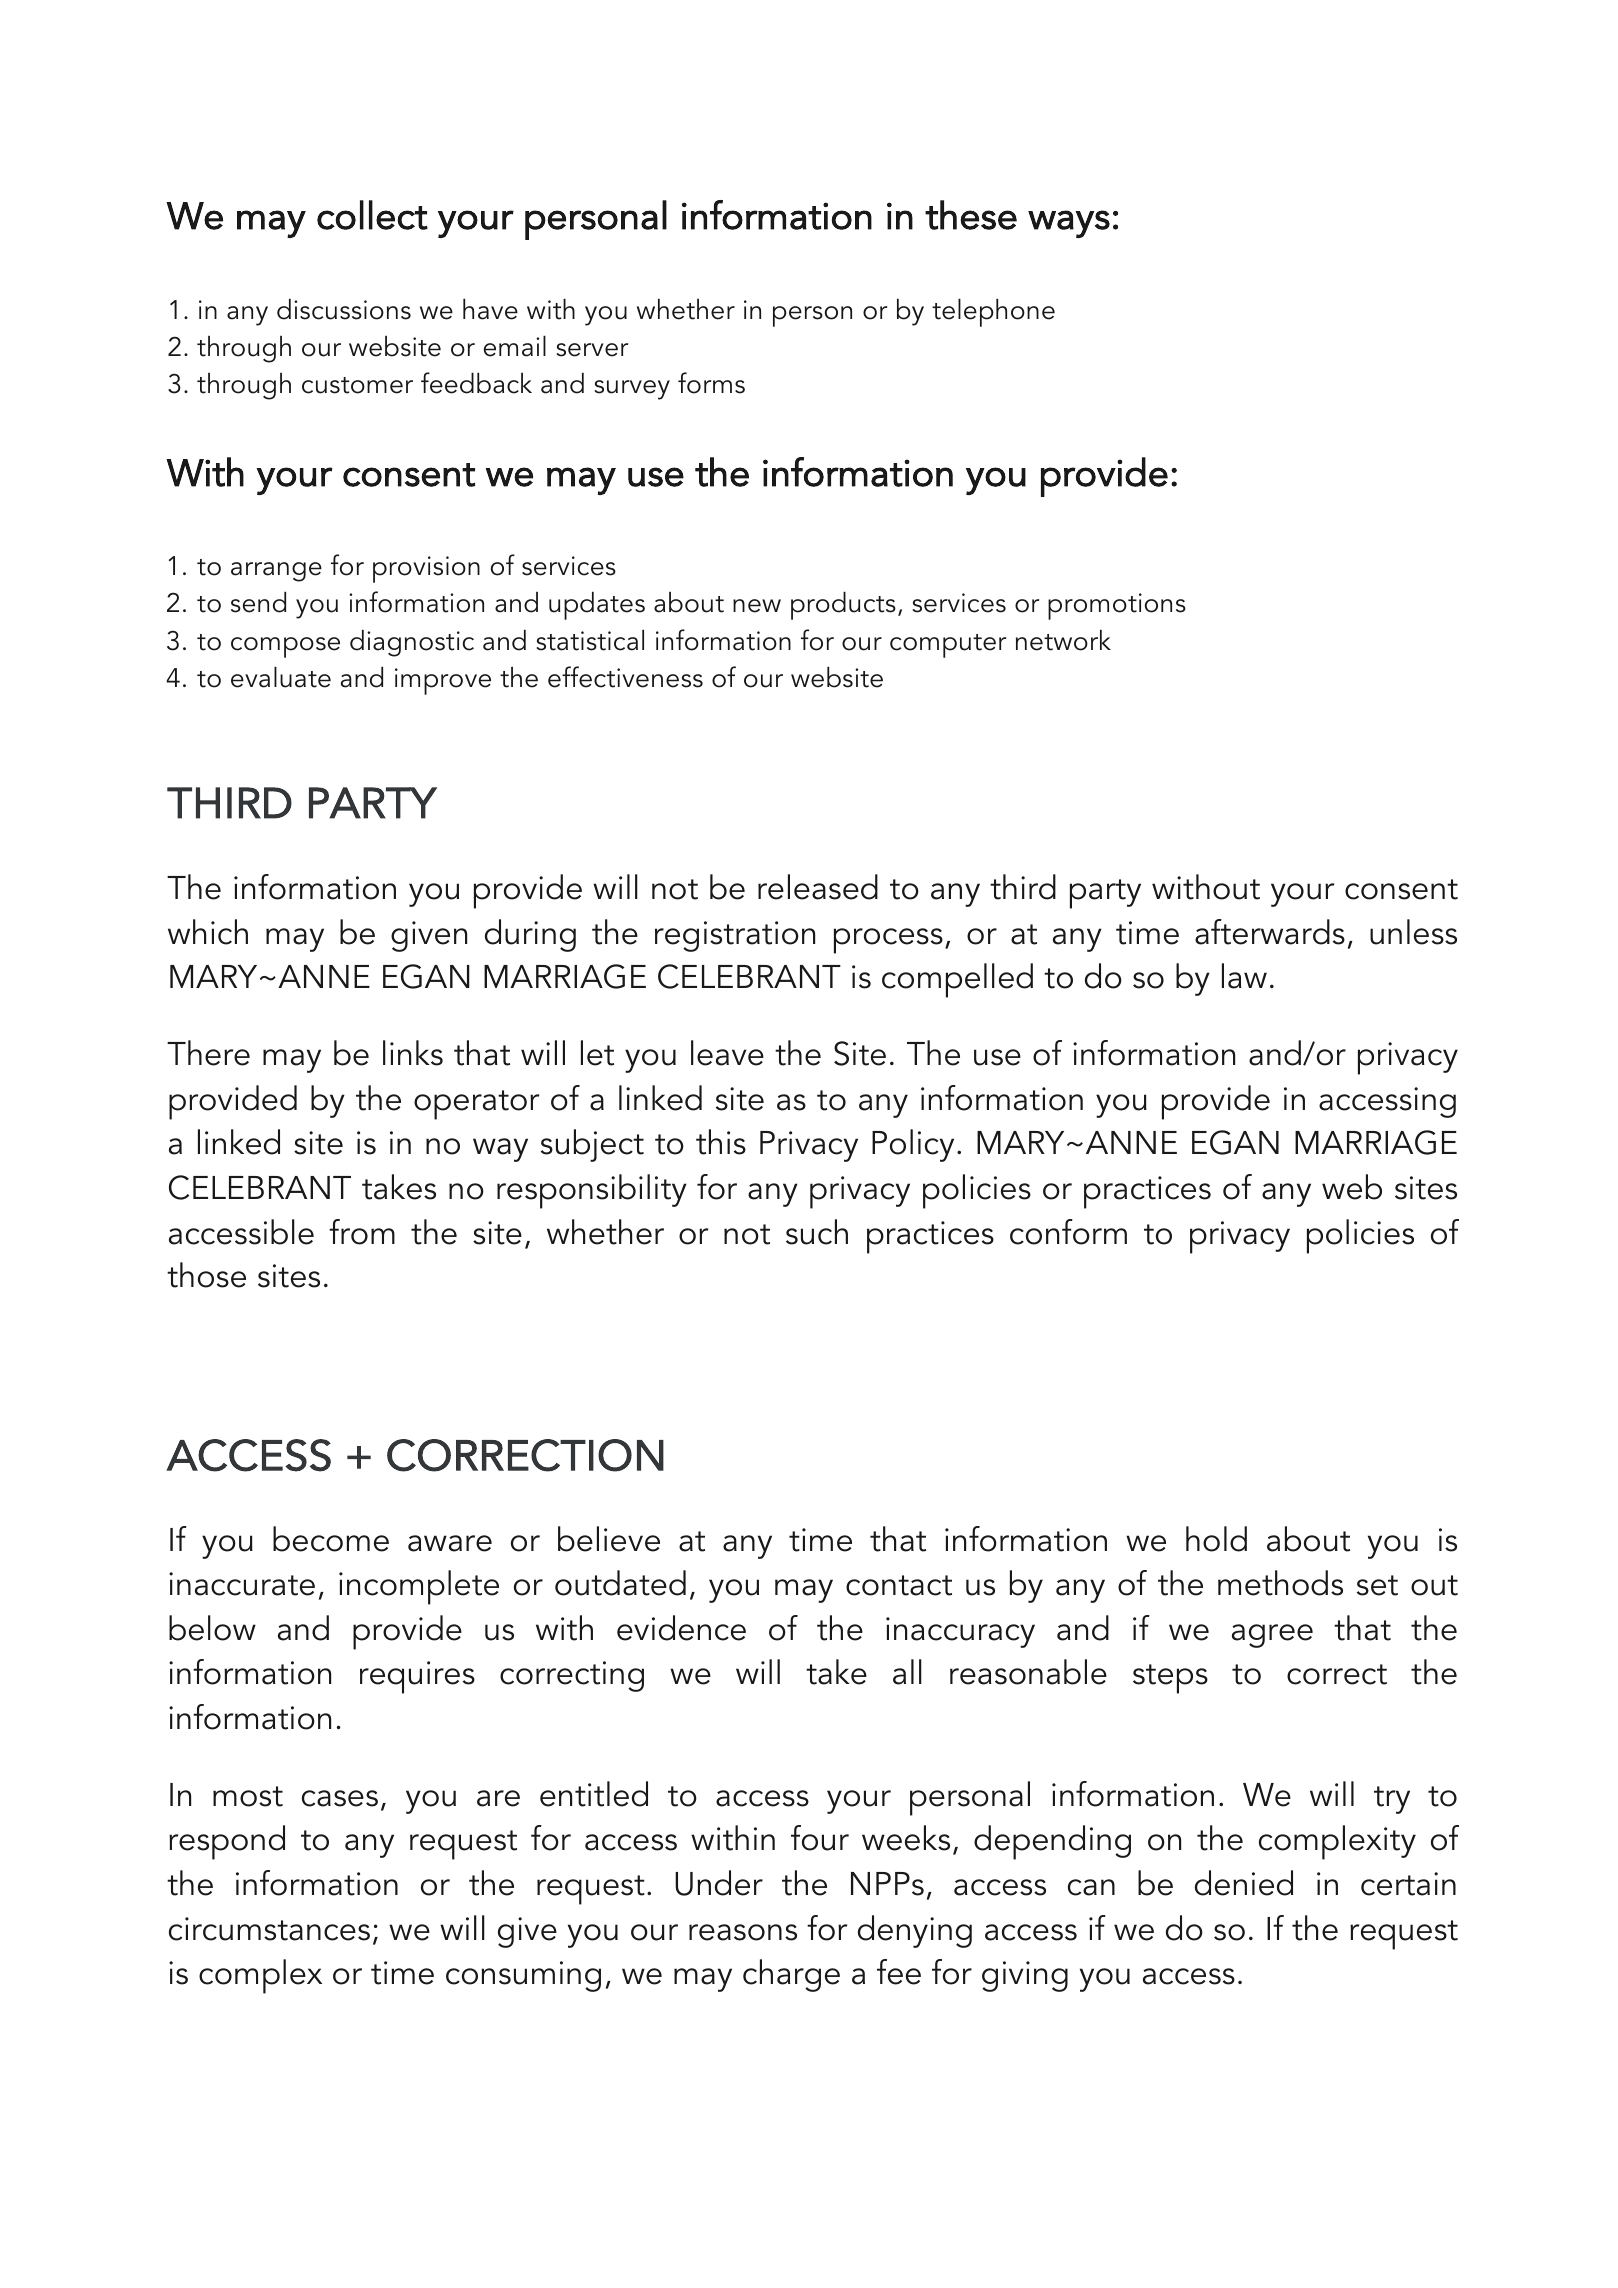 The height and width of the screenshot is (2288, 1618). Describe the element at coordinates (1244, 1883) in the screenshot. I see `denied` at that location.
